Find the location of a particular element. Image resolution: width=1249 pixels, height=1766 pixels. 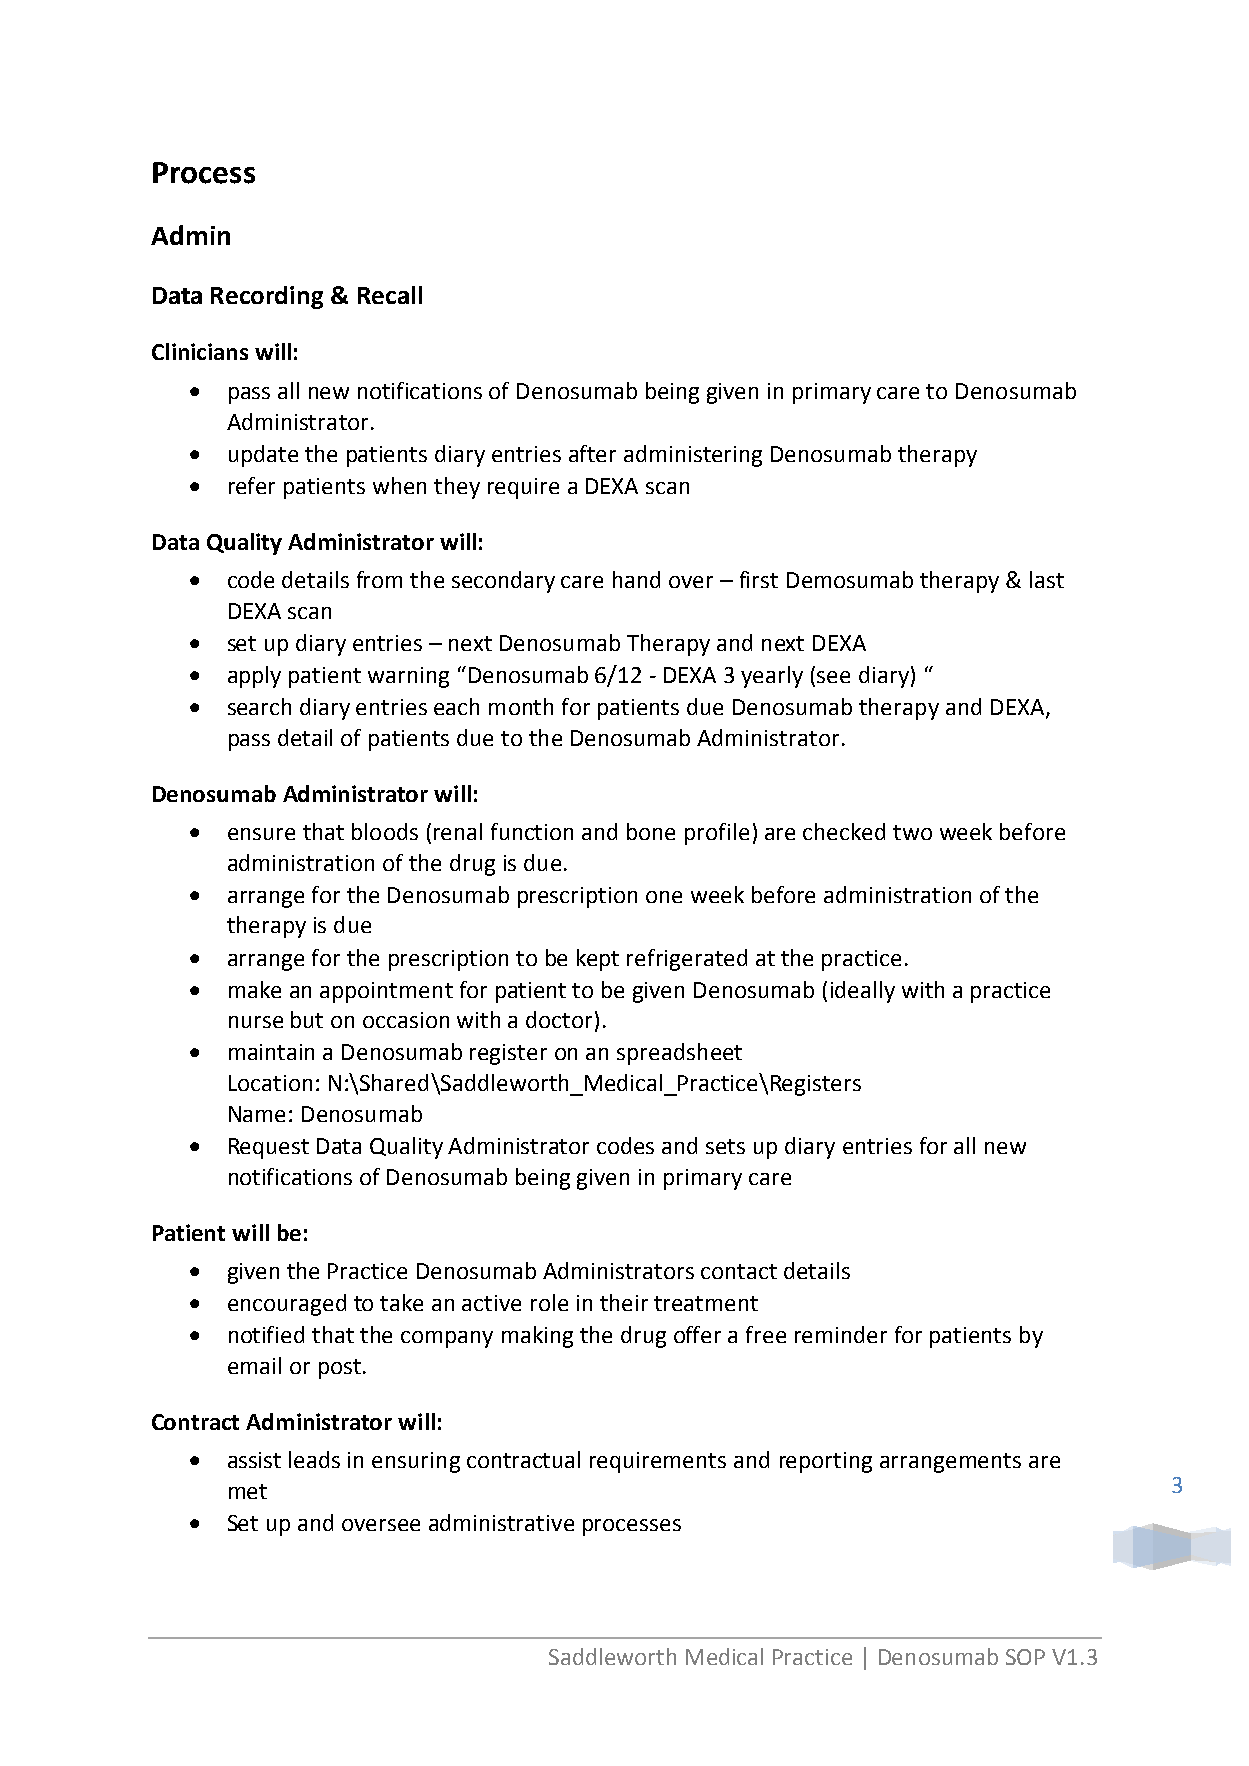

after is located at coordinates (592, 453).
